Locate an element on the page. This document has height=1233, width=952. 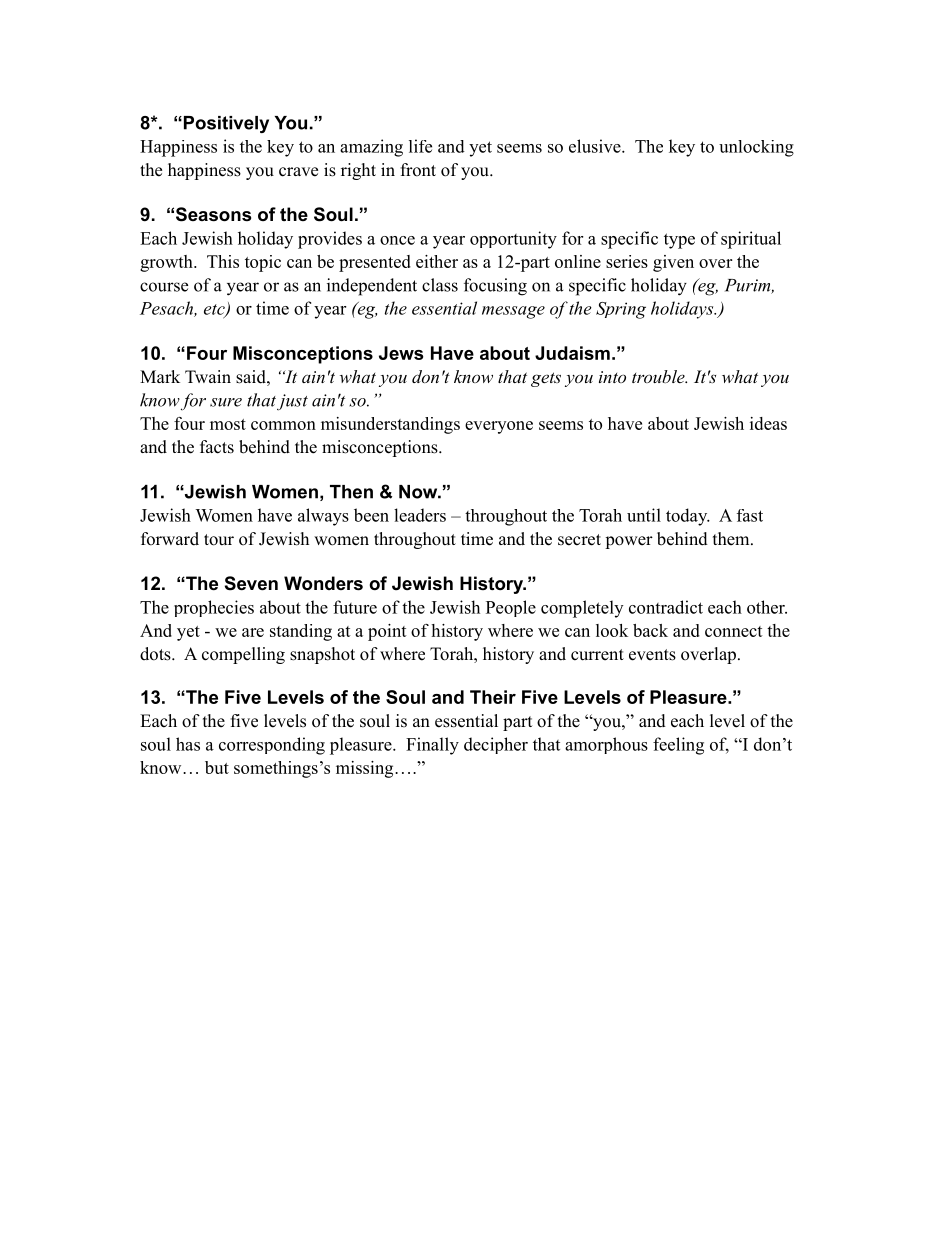
Finally is located at coordinates (432, 746).
